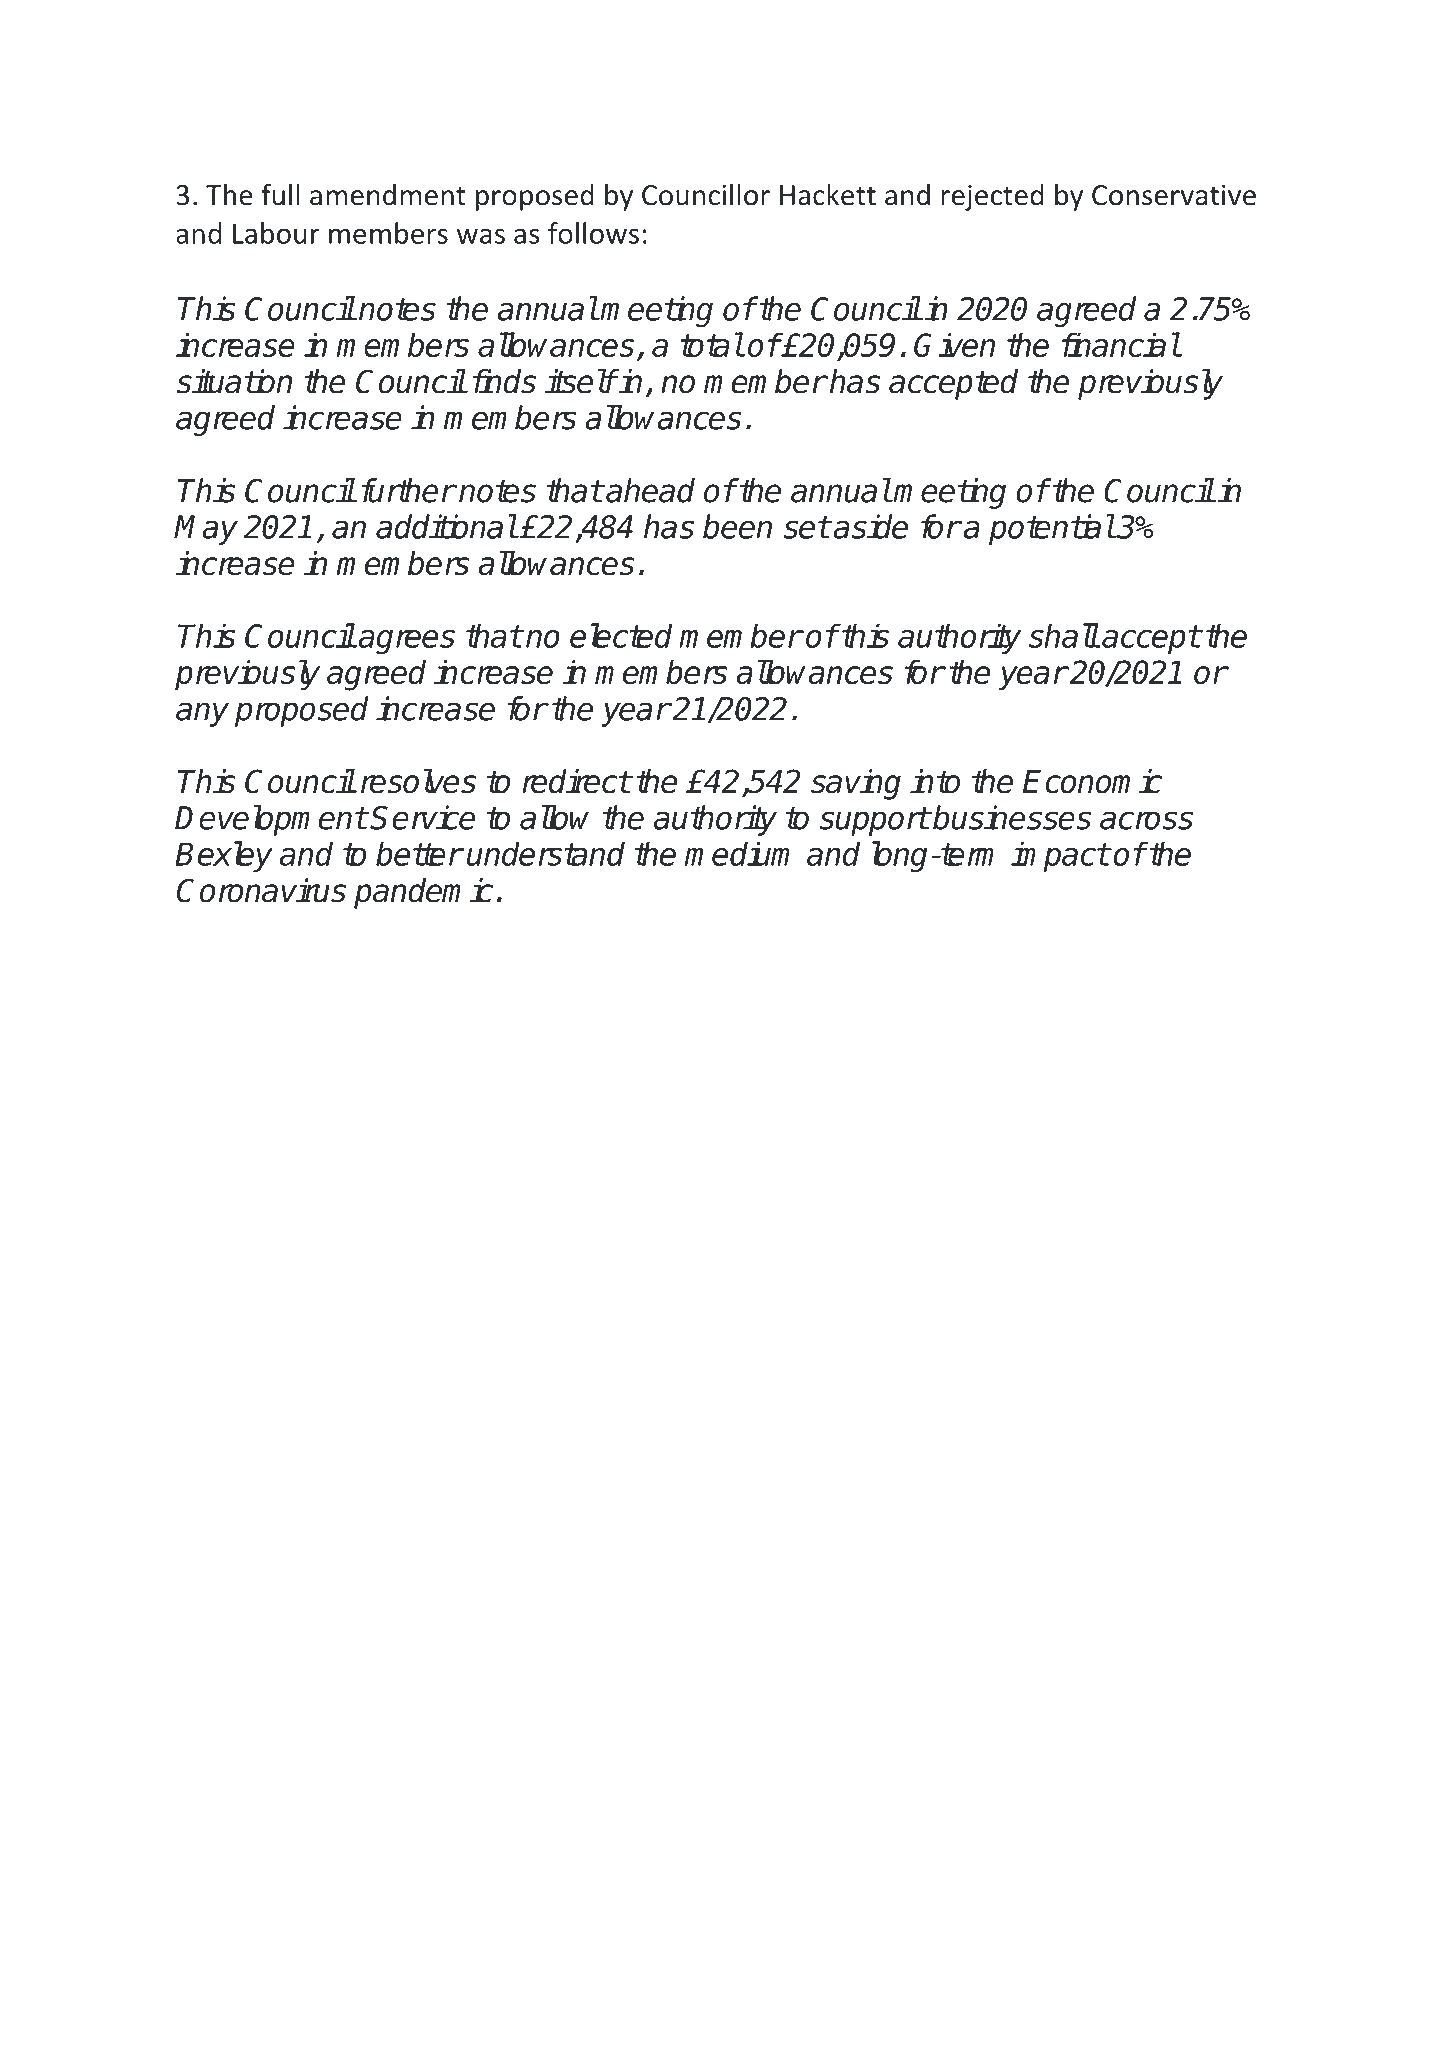  I want to click on been, so click(737, 526).
